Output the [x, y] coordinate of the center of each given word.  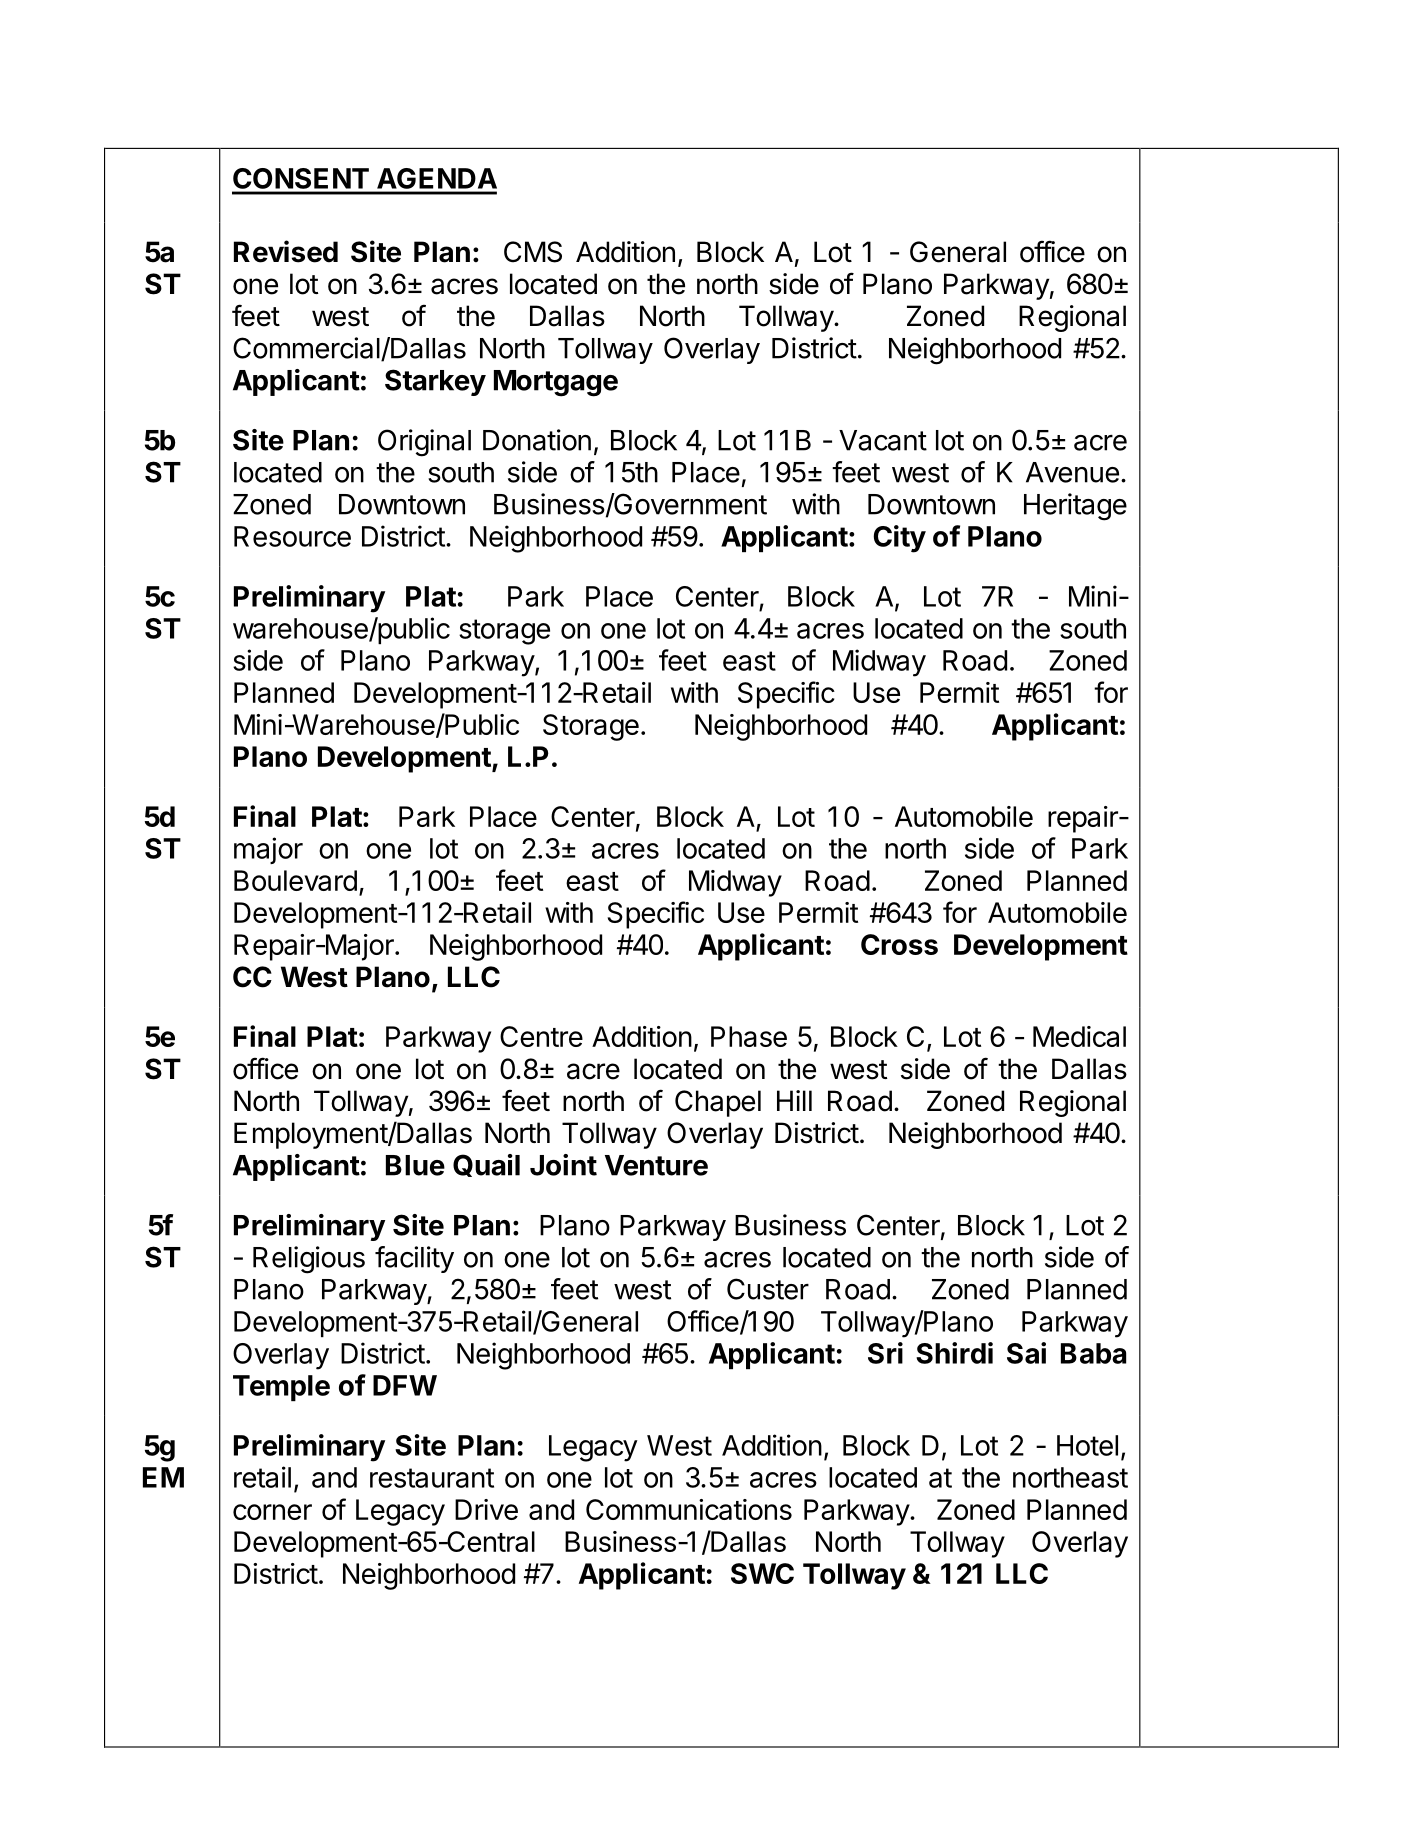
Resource [292, 536]
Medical [1079, 1036]
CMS [533, 252]
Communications [689, 1509]
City [899, 539]
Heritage [1075, 507]
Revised [286, 251]
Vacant [883, 440]
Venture [656, 1165]
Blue [415, 1165]
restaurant [432, 1478]
